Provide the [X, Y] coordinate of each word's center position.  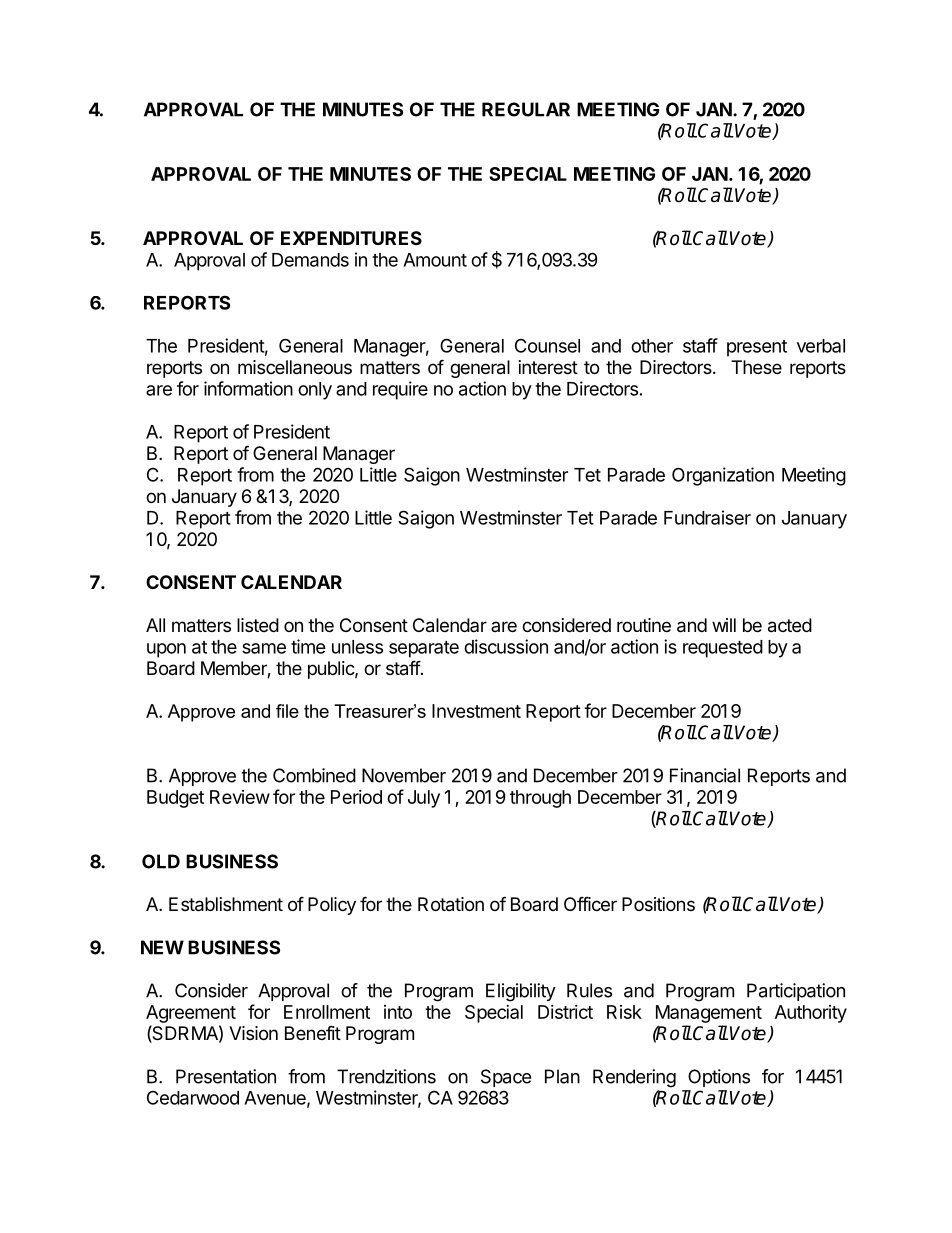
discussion [506, 646]
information [248, 388]
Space [506, 1078]
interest [548, 367]
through [540, 799]
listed [258, 625]
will [724, 625]
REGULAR [526, 109]
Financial [705, 775]
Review [240, 797]
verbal [821, 346]
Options [719, 1078]
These [756, 367]
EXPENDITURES [351, 238]
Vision [253, 1033]
